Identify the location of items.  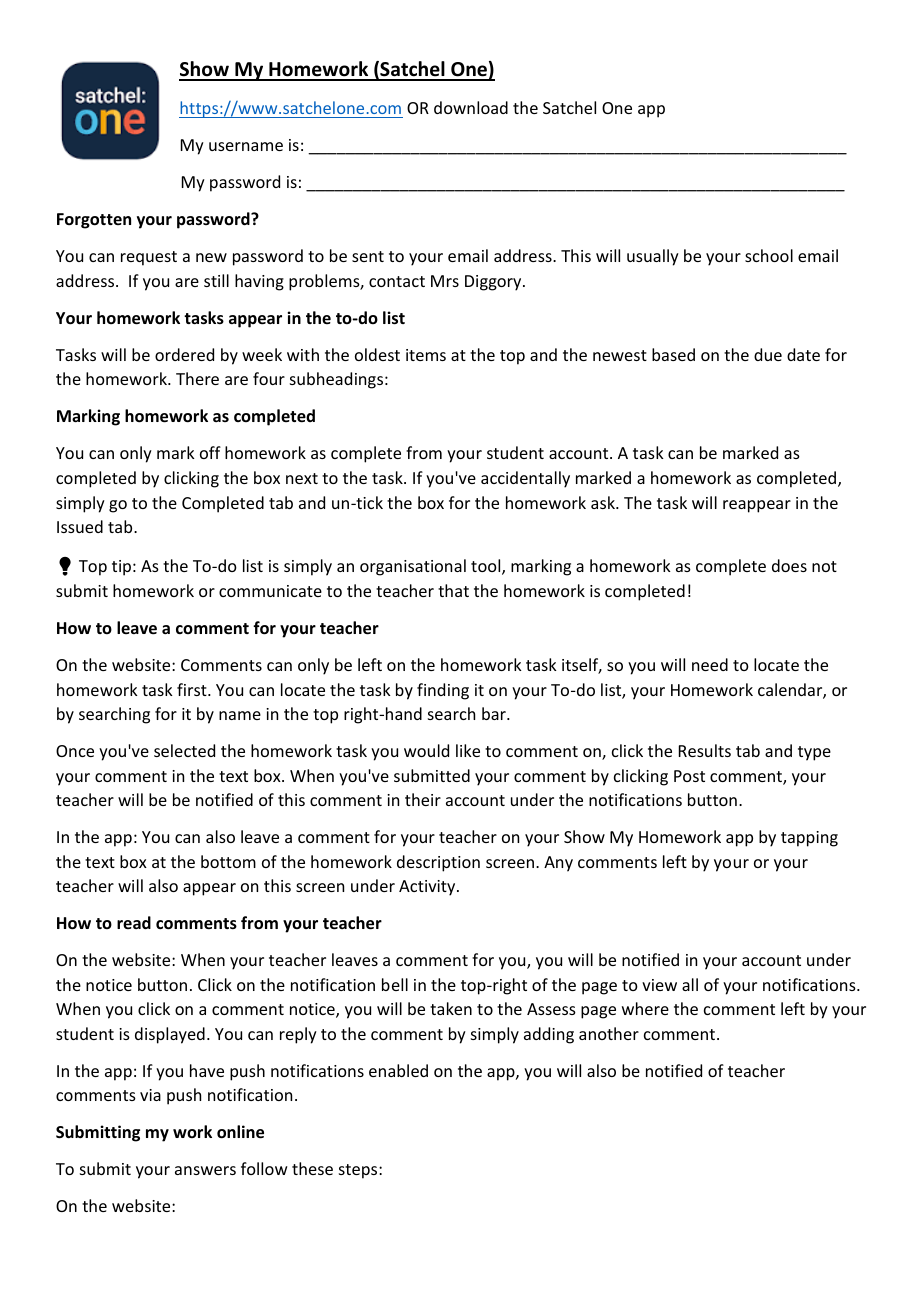
(426, 355).
